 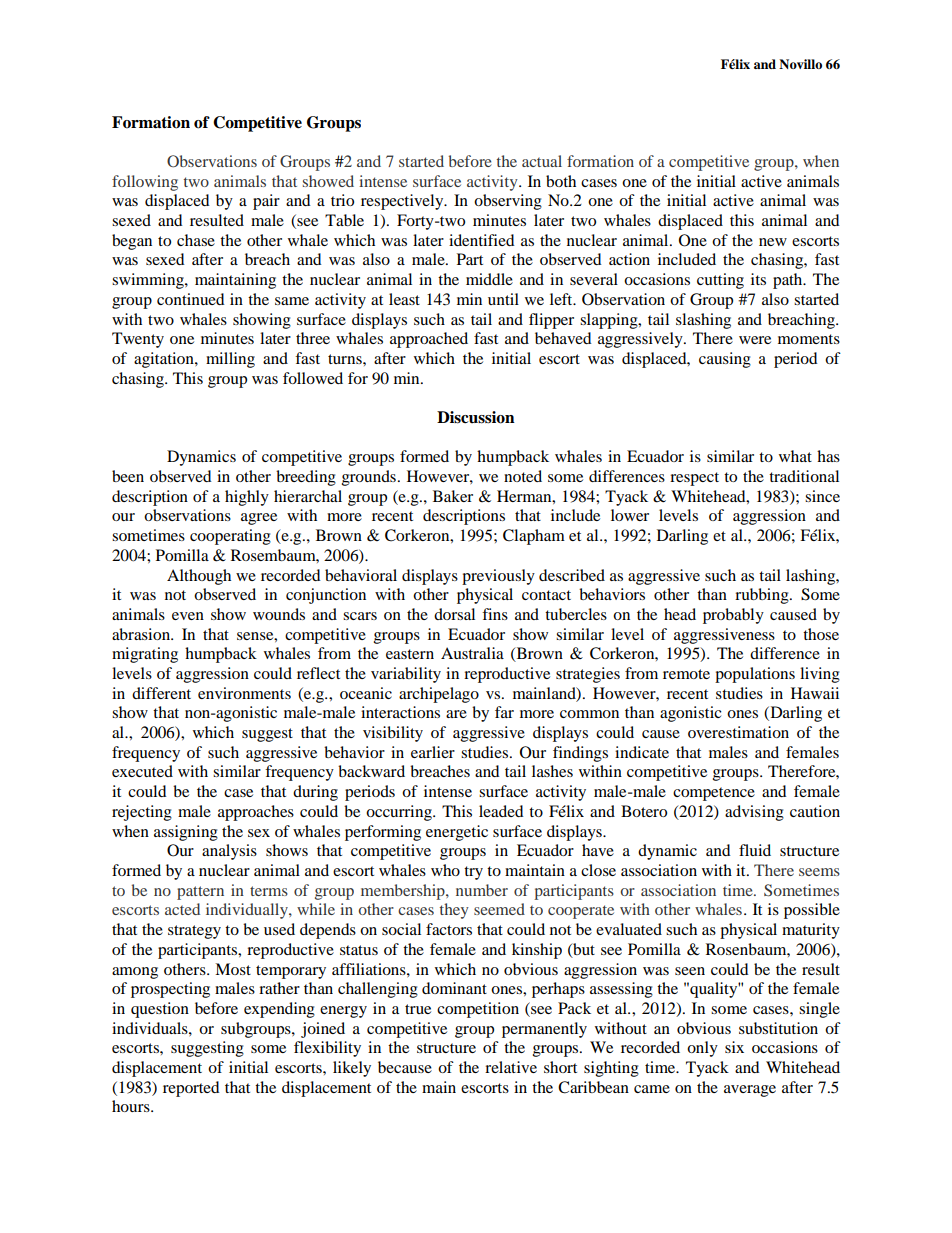 I want to click on new, so click(x=773, y=242).
